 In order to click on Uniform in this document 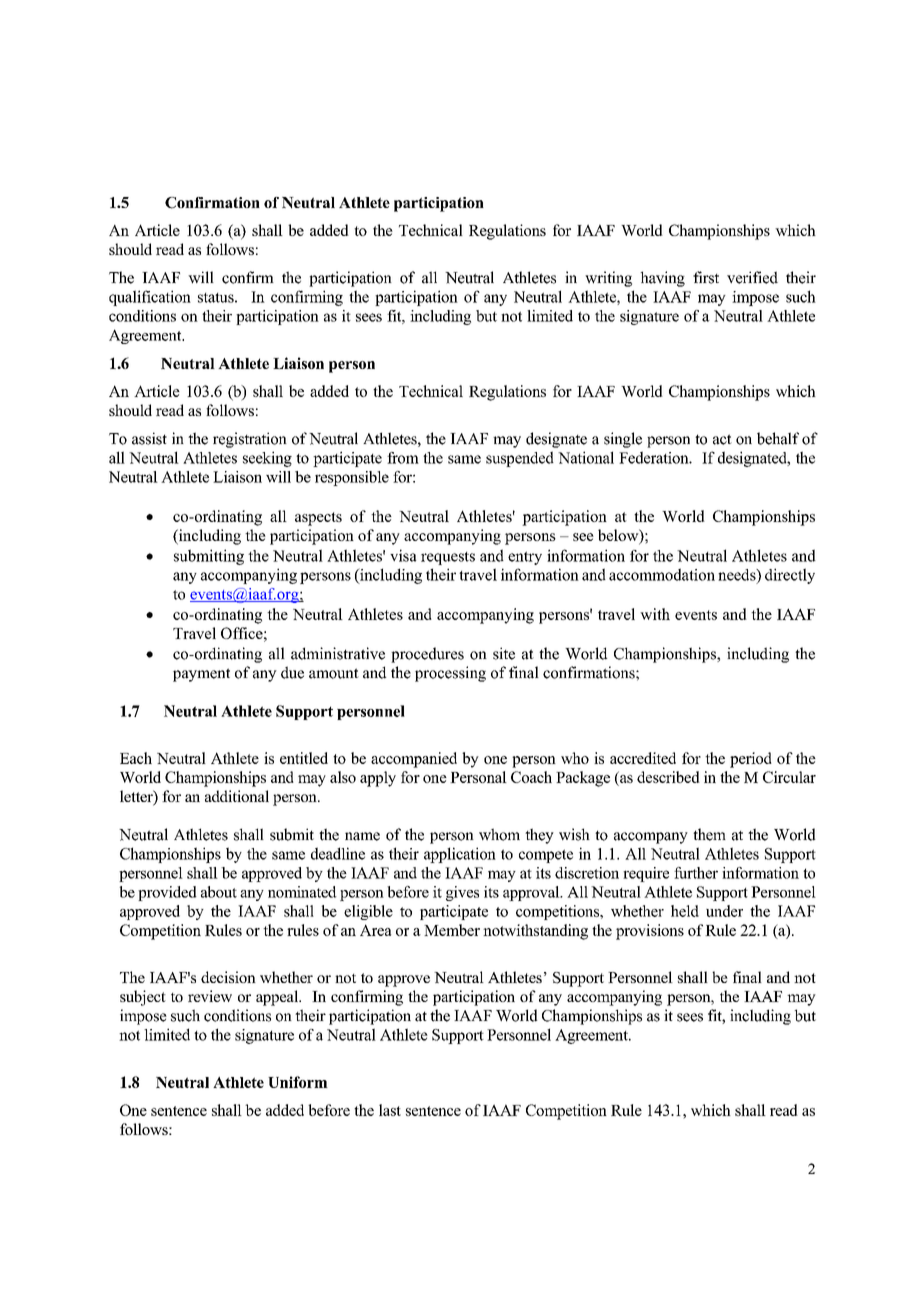, I will do `click(298, 1082)`.
